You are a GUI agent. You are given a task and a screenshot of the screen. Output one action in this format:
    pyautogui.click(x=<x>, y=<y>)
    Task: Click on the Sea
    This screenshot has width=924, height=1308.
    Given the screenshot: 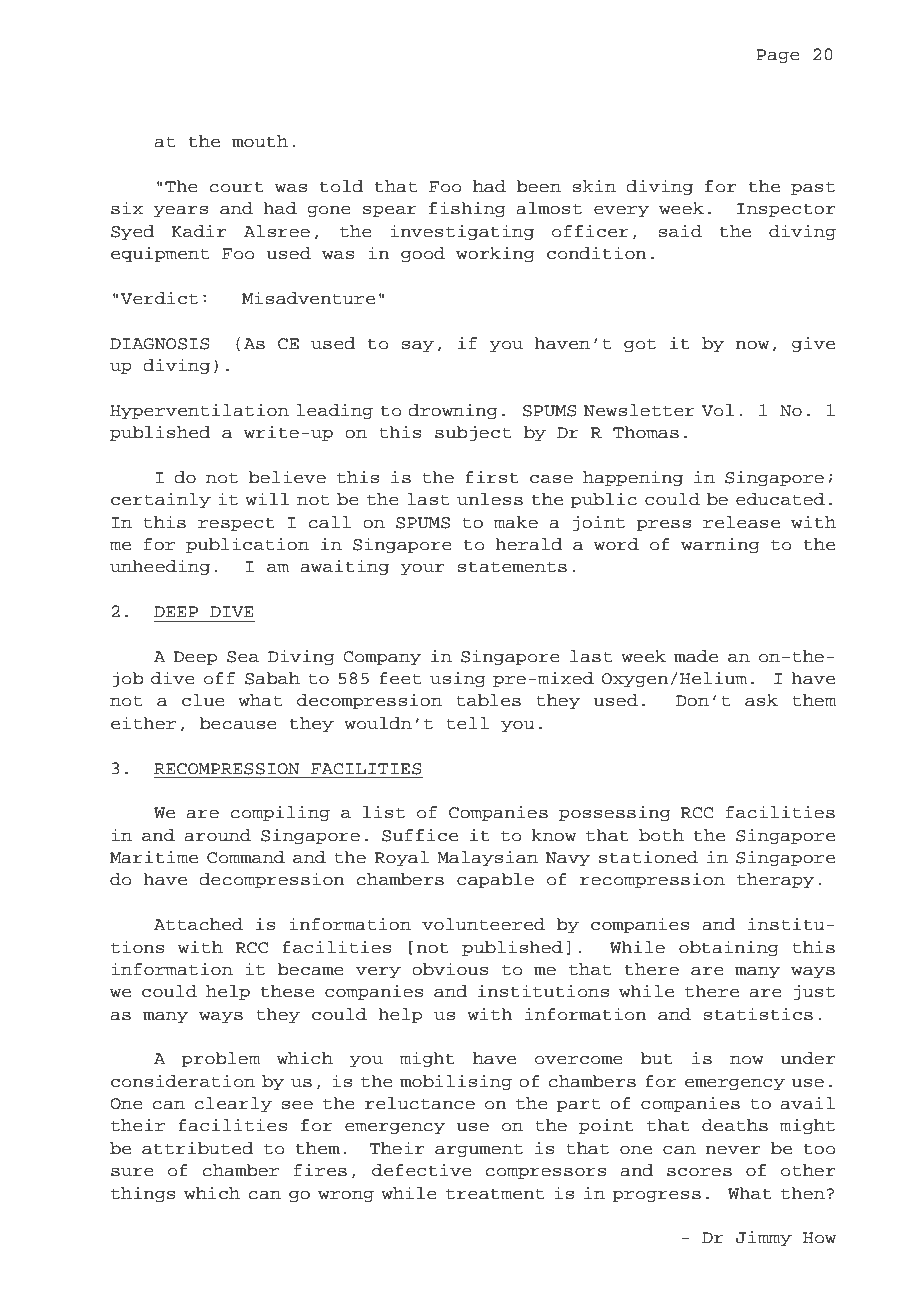 What is the action you would take?
    pyautogui.click(x=243, y=657)
